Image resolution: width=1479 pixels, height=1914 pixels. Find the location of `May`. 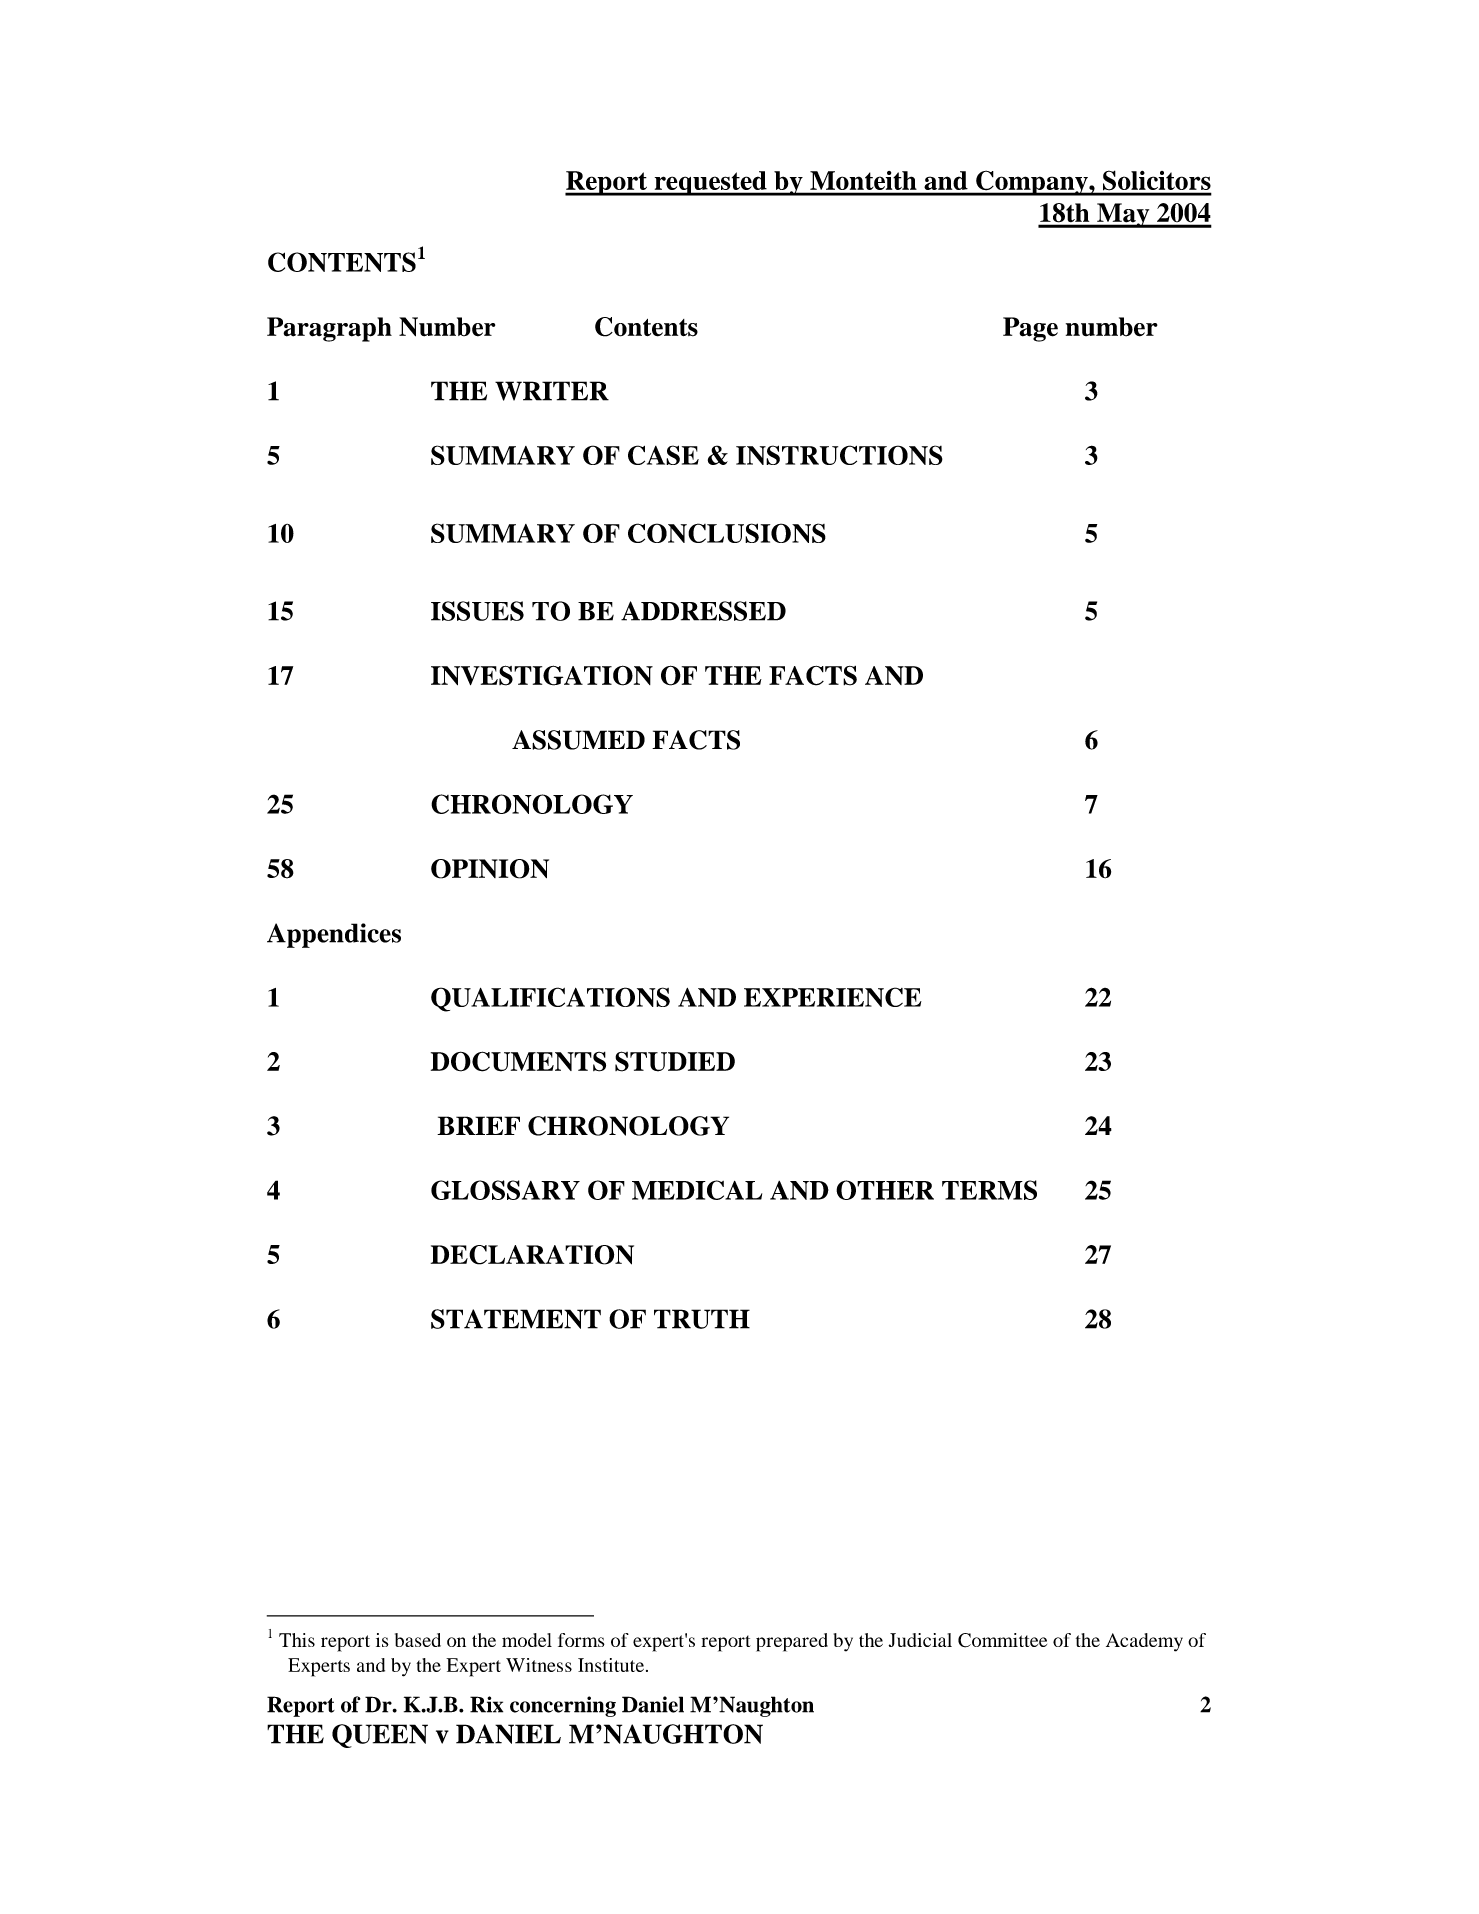

May is located at coordinates (1123, 215).
